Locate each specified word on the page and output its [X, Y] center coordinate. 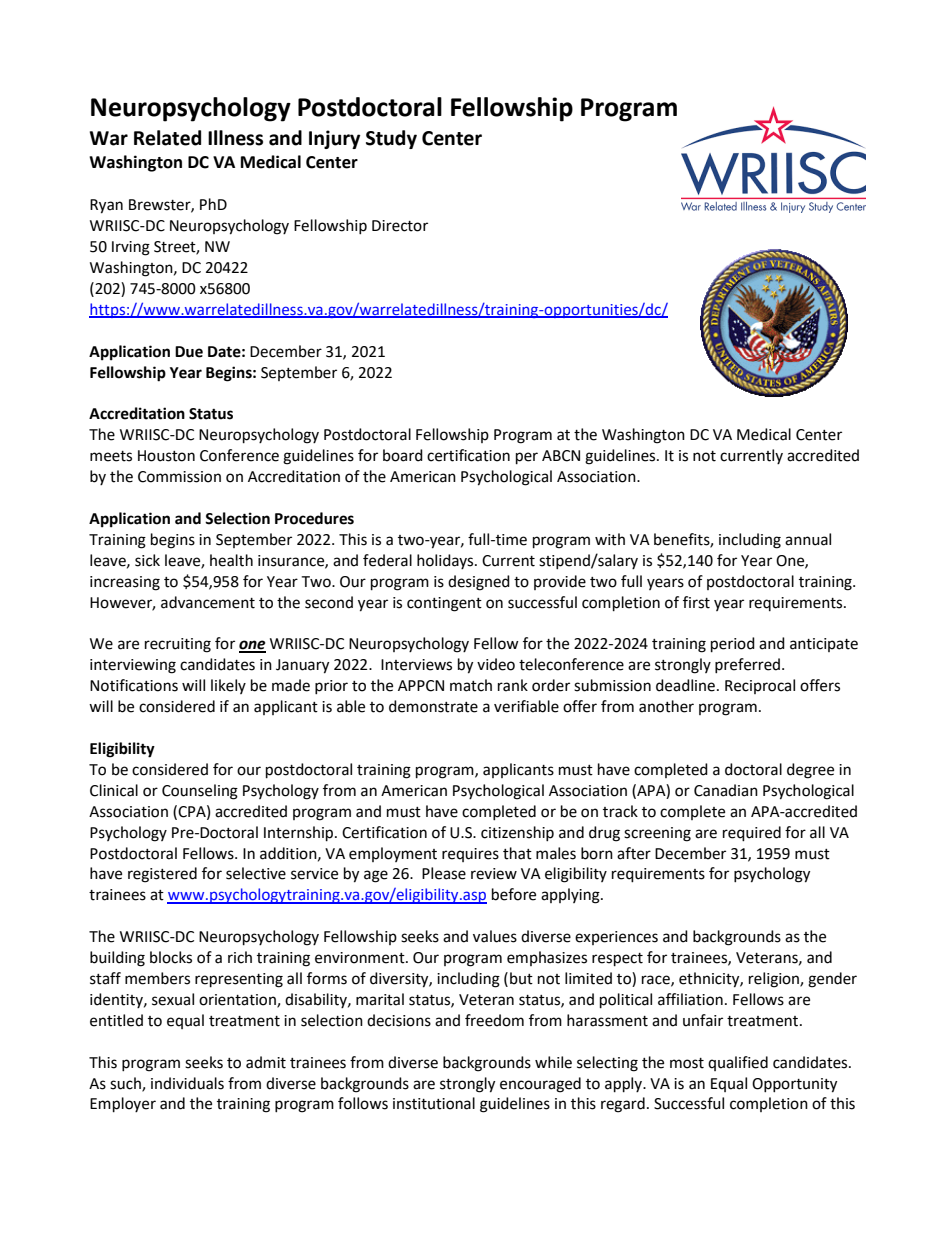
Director [400, 226]
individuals [187, 1083]
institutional [434, 1103]
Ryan [106, 206]
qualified [738, 1063]
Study [391, 139]
